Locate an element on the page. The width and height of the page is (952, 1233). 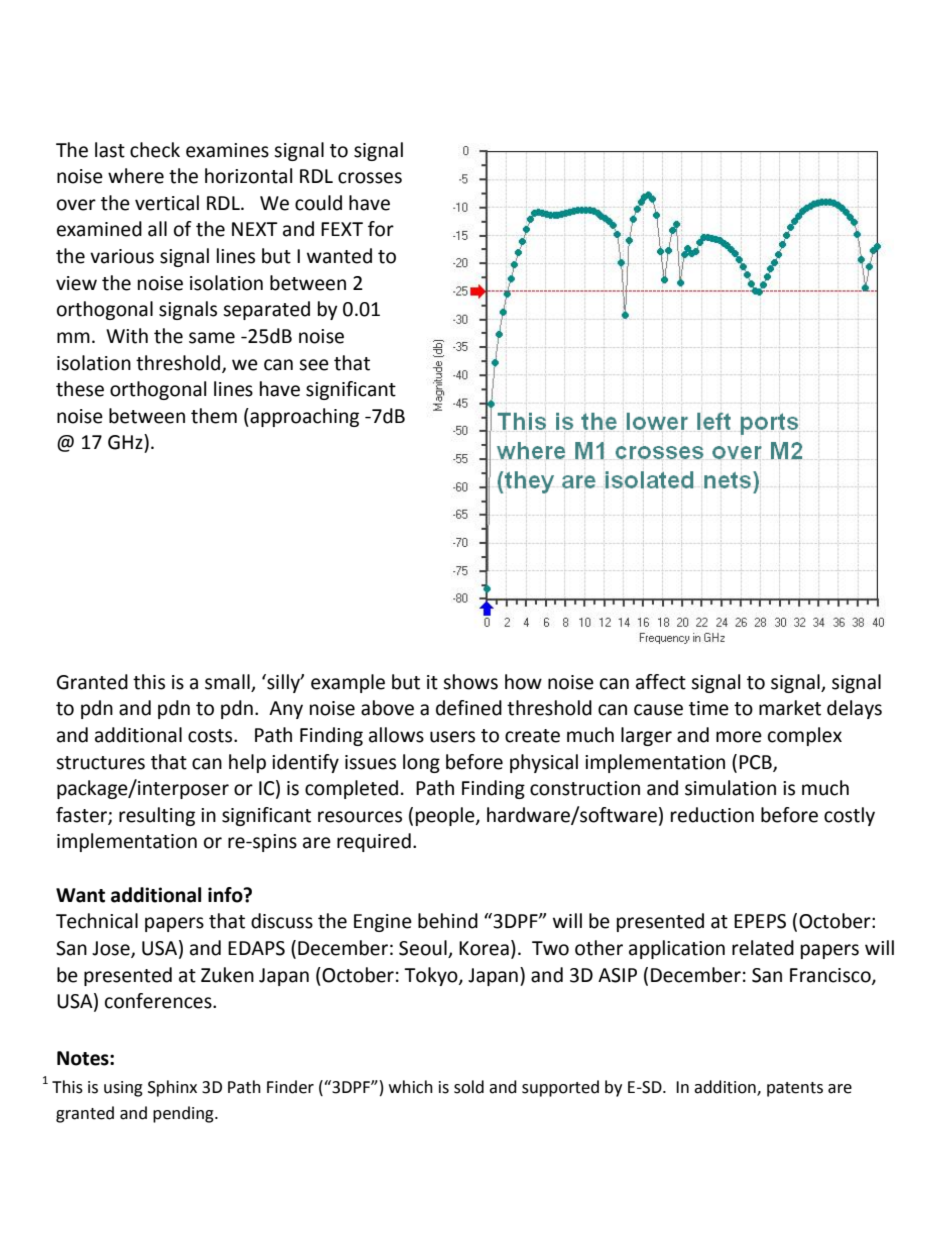
resulting is located at coordinates (157, 816).
